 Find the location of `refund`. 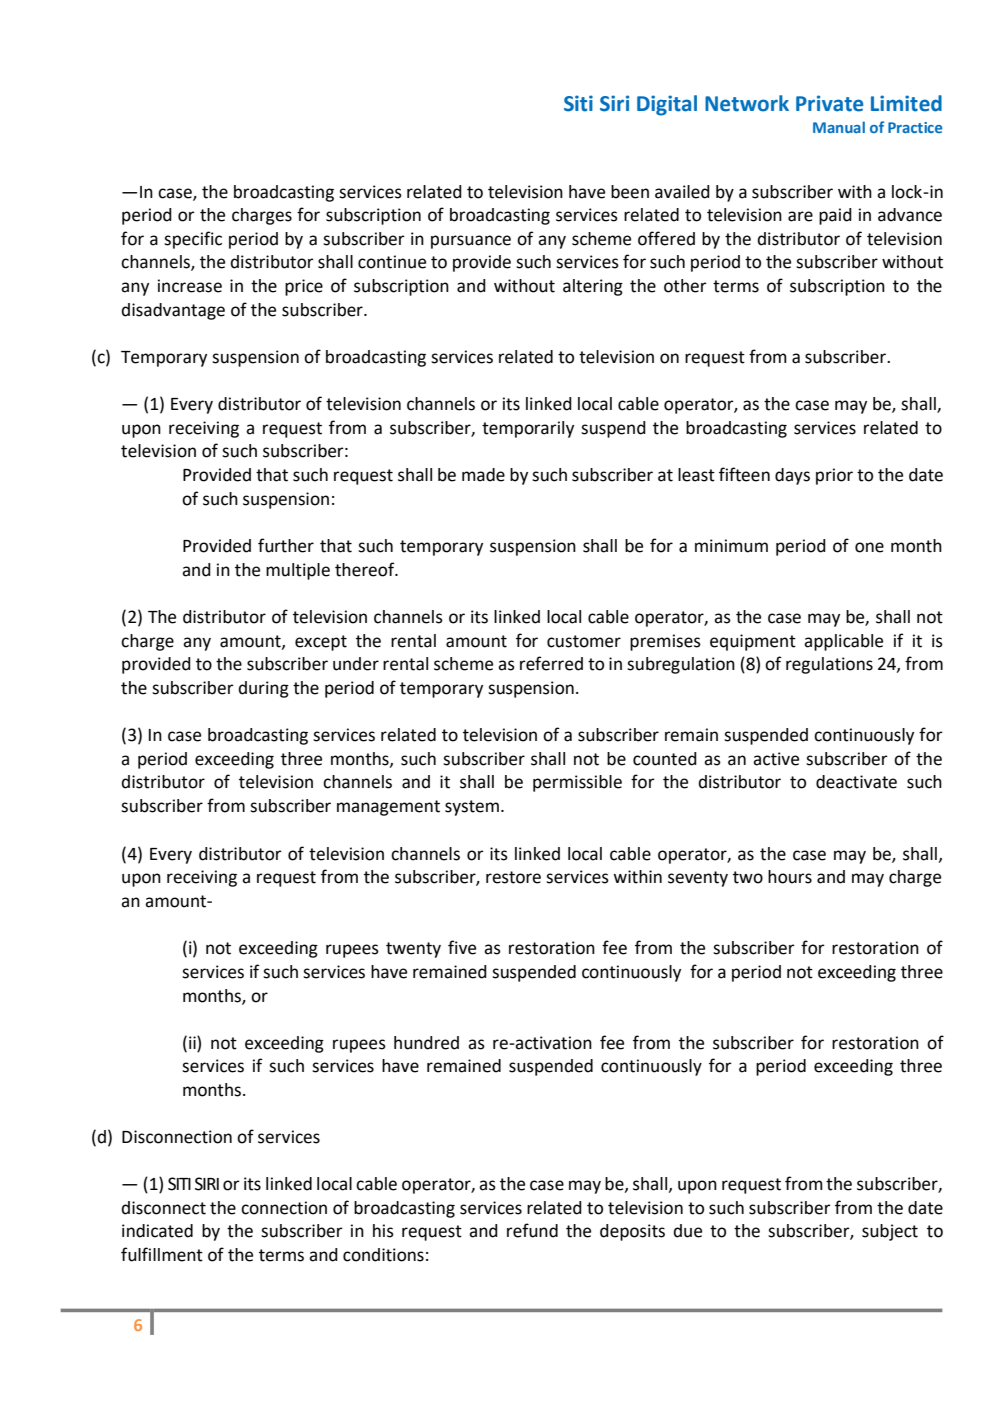

refund is located at coordinates (532, 1230).
